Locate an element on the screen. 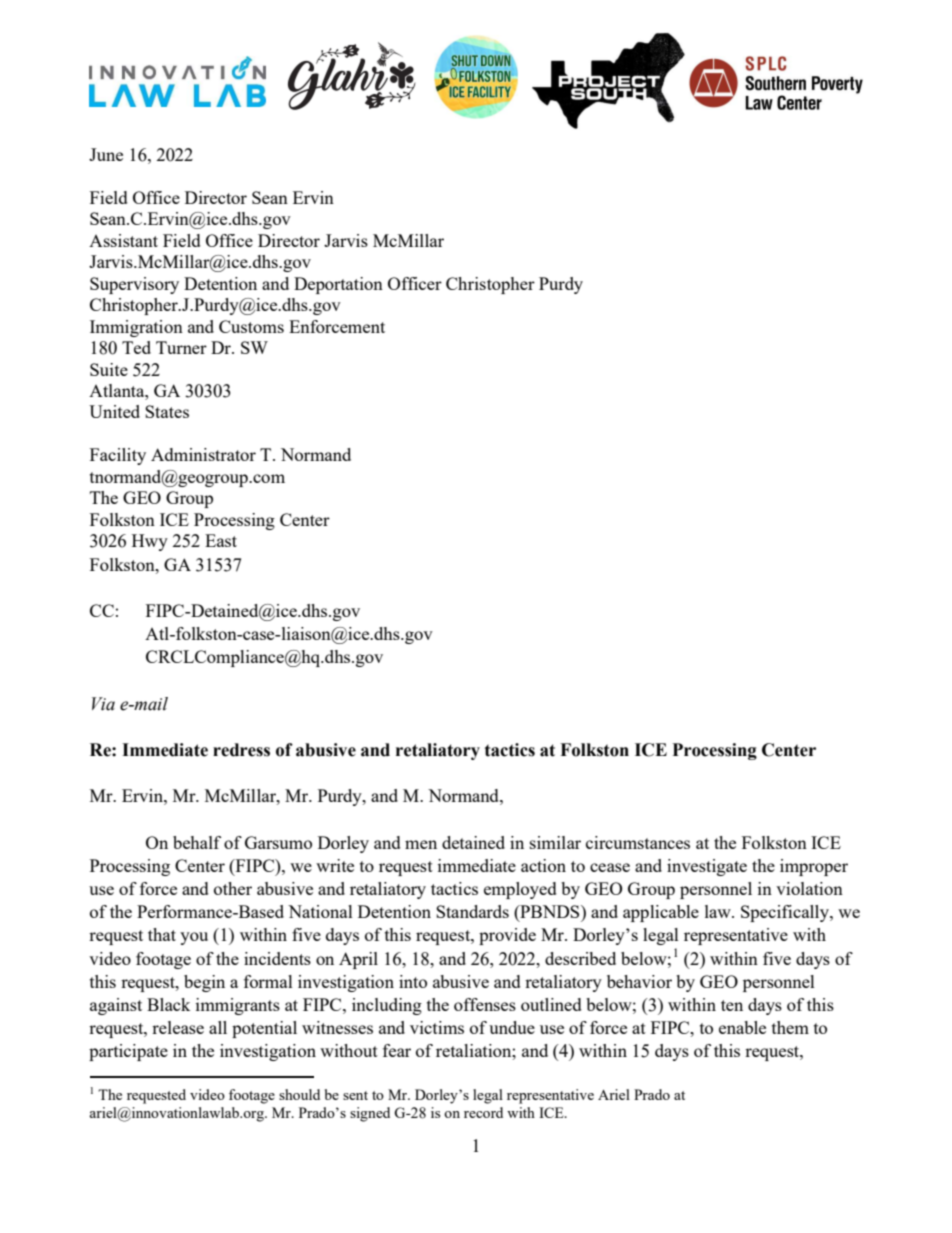 Image resolution: width=952 pixels, height=1233 pixels. participate is located at coordinates (128, 1052).
